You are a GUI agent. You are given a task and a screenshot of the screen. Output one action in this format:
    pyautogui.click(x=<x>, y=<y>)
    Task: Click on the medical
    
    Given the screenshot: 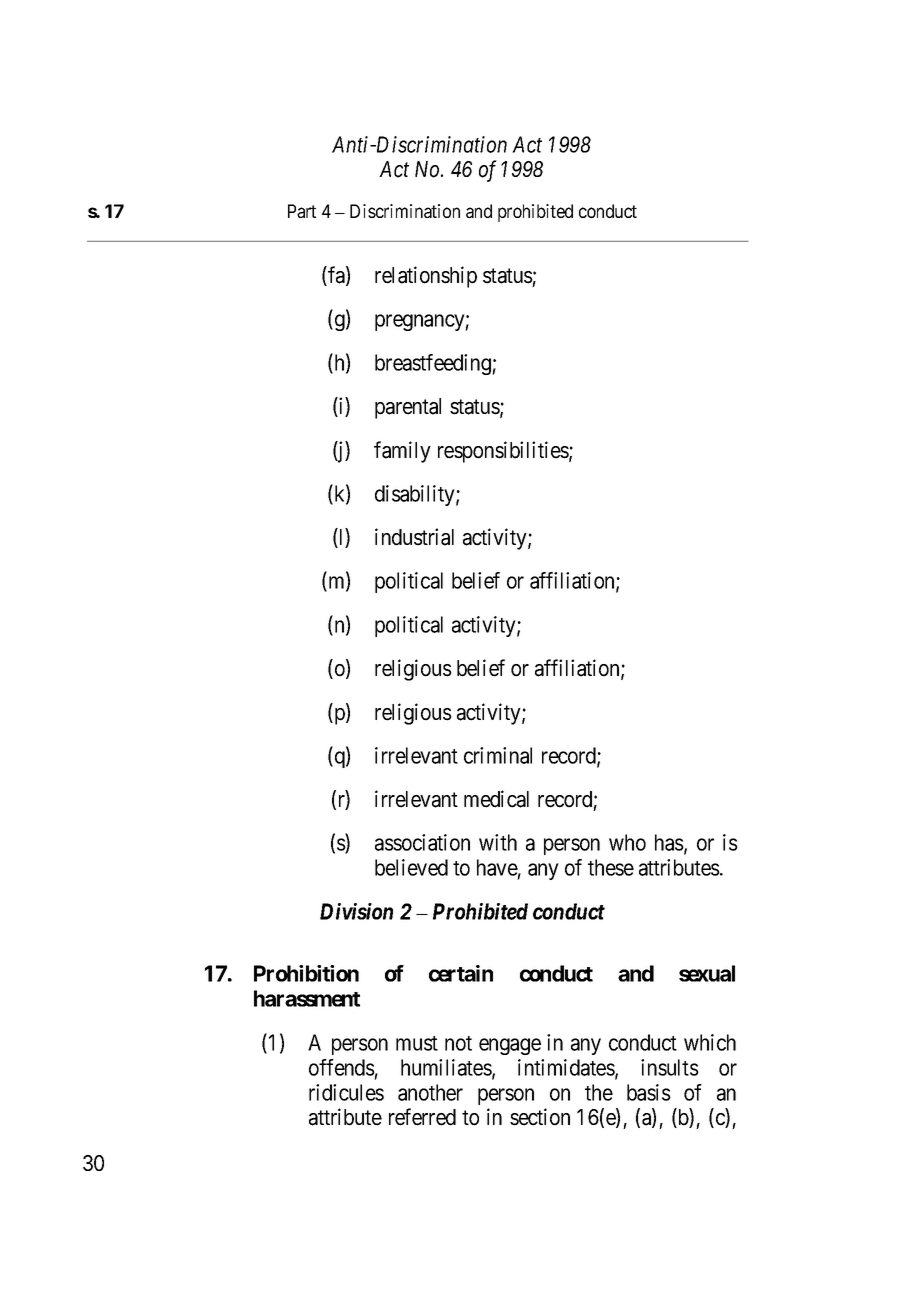 What is the action you would take?
    pyautogui.click(x=496, y=799)
